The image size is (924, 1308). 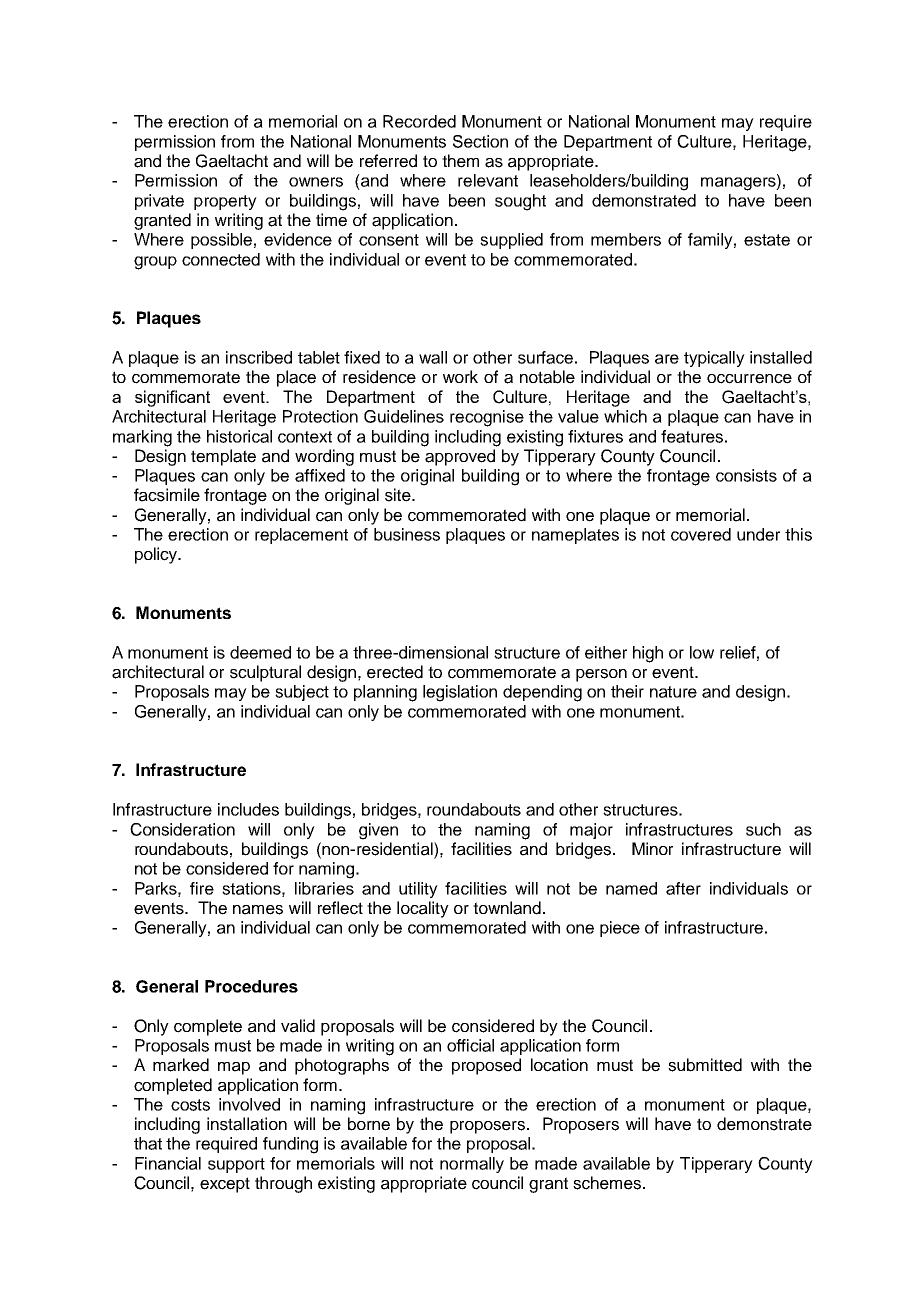 What do you see at coordinates (472, 1165) in the page?
I see `normally` at bounding box center [472, 1165].
